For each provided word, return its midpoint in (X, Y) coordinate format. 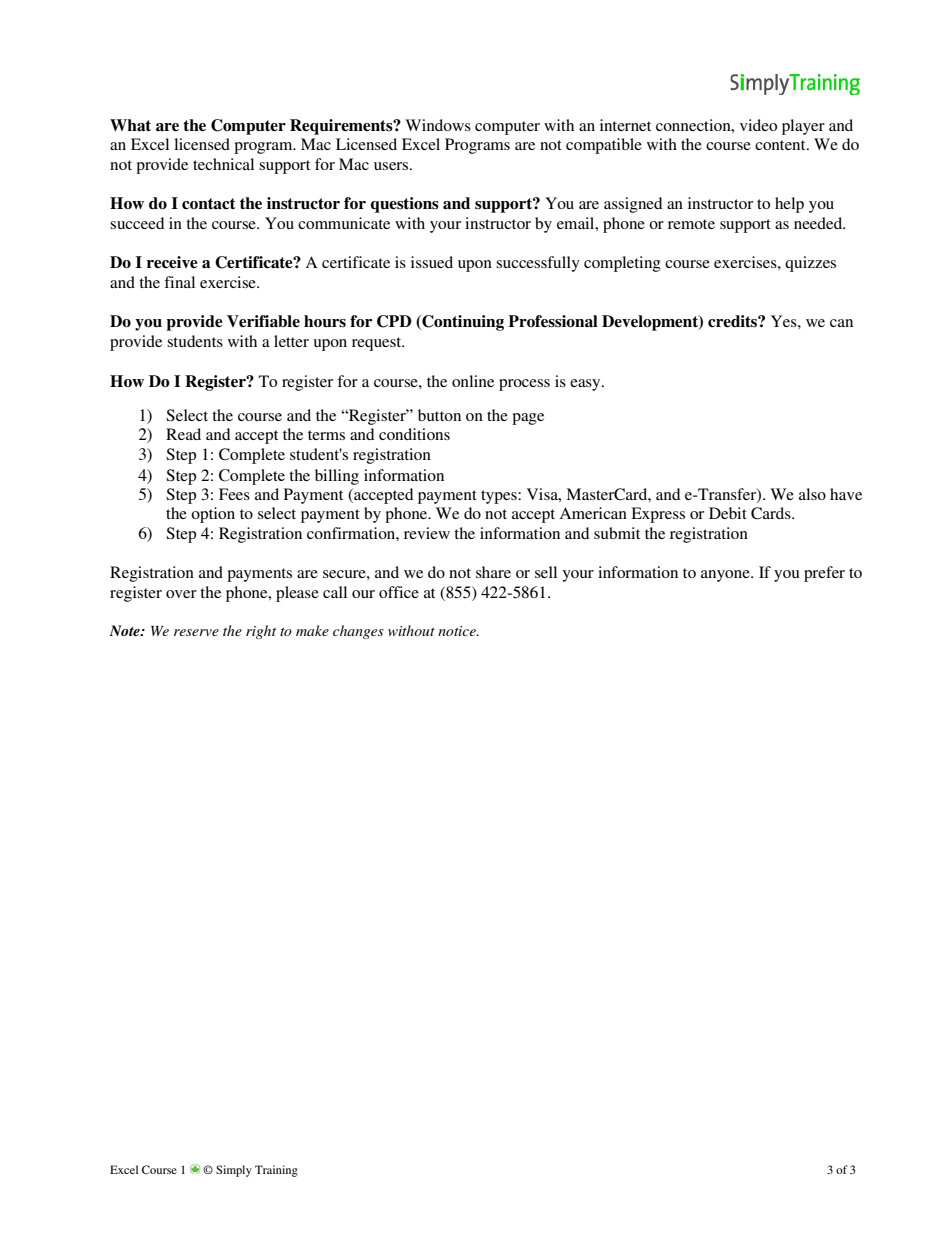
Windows (438, 125)
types (500, 497)
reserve (196, 632)
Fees (234, 494)
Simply (234, 1171)
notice (458, 631)
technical (223, 164)
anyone (726, 576)
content (781, 145)
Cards (772, 513)
